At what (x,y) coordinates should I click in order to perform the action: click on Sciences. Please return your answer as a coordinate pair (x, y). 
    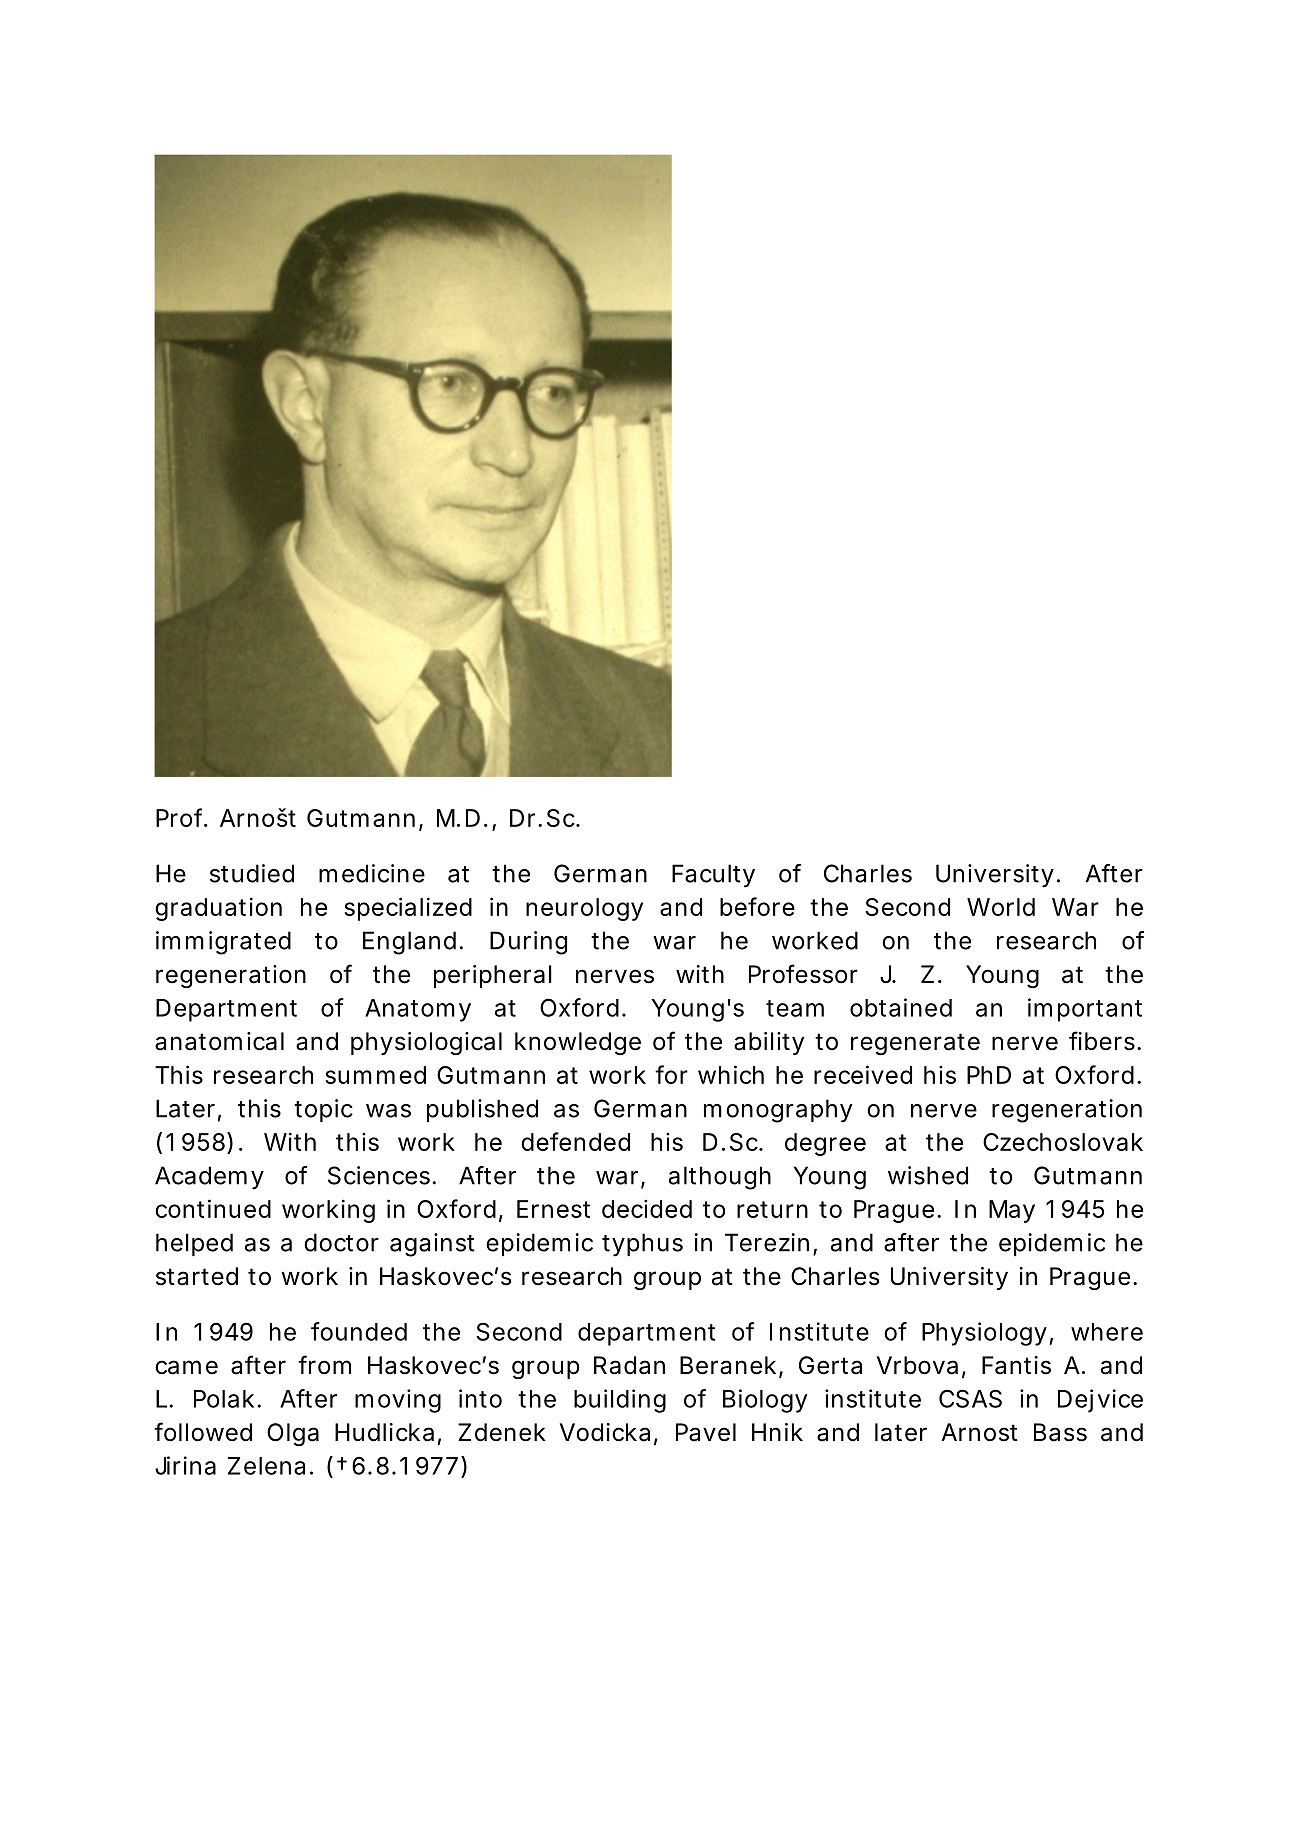
    Looking at the image, I should click on (379, 1175).
